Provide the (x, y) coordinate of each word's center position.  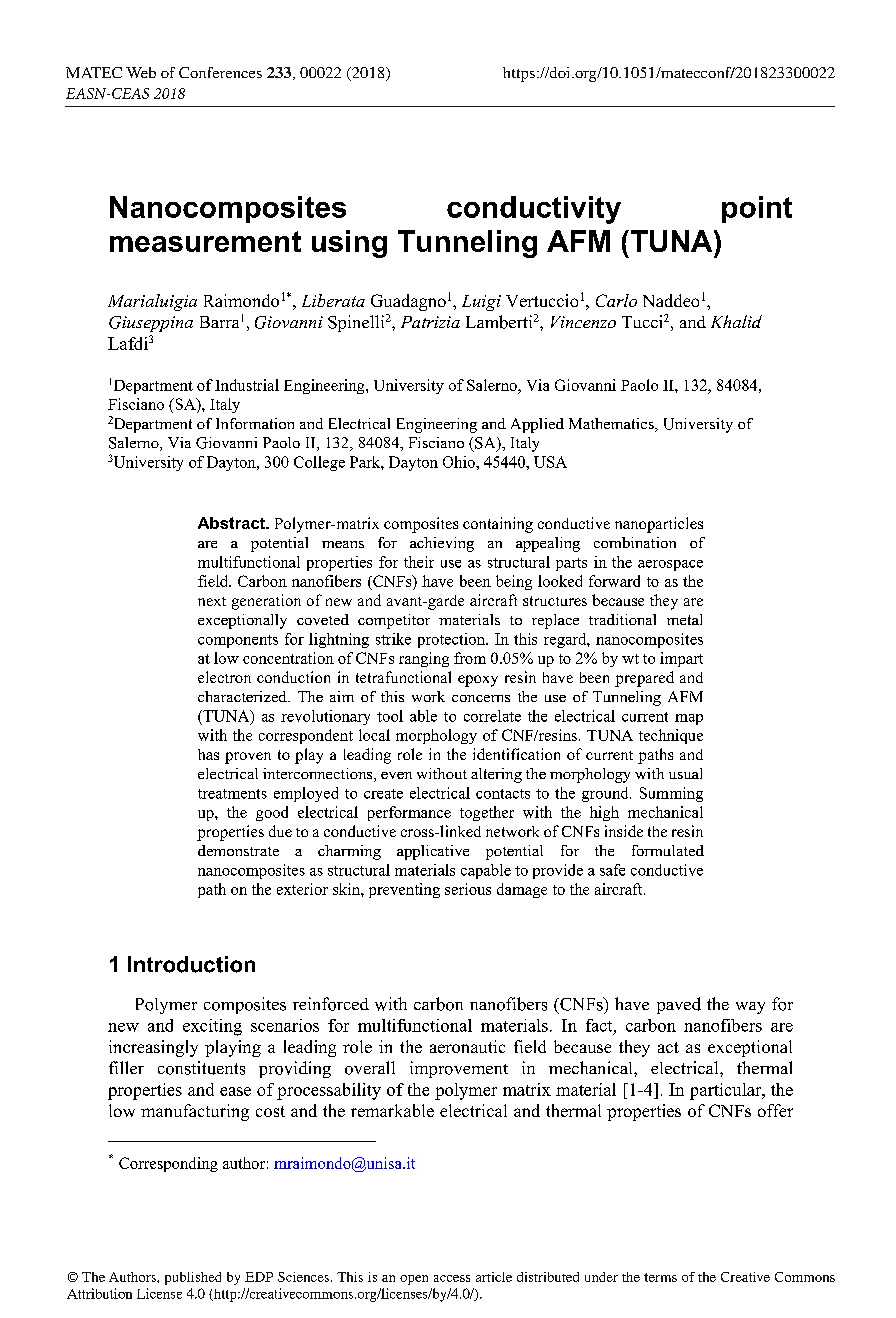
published (193, 1278)
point (757, 209)
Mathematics (612, 425)
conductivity (534, 210)
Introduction (191, 964)
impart (681, 659)
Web (141, 72)
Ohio (460, 462)
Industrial (247, 385)
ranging (424, 659)
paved (679, 1005)
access (452, 1278)
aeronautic (467, 1046)
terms (660, 1277)
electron (224, 677)
